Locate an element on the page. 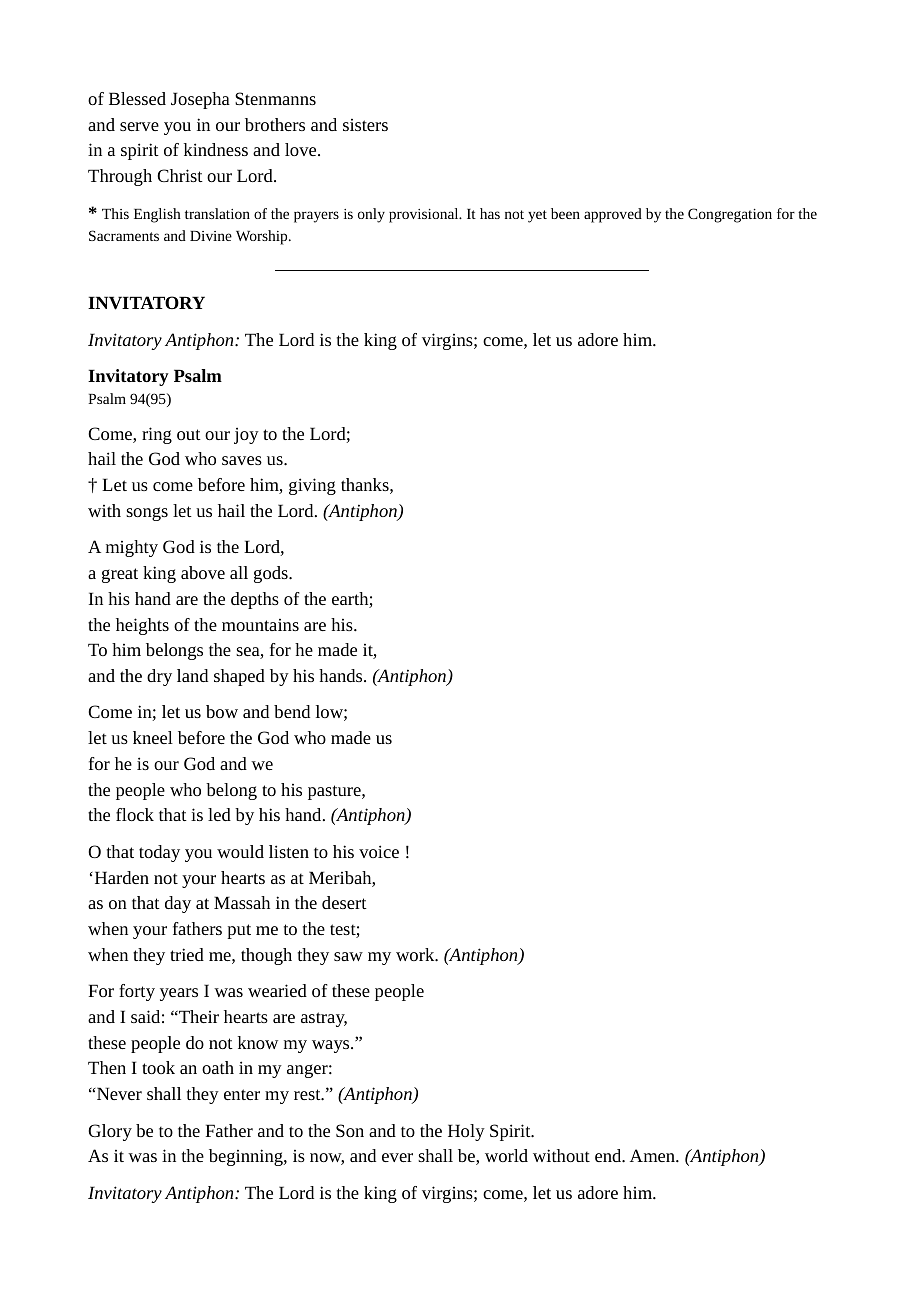  kindness is located at coordinates (216, 149).
